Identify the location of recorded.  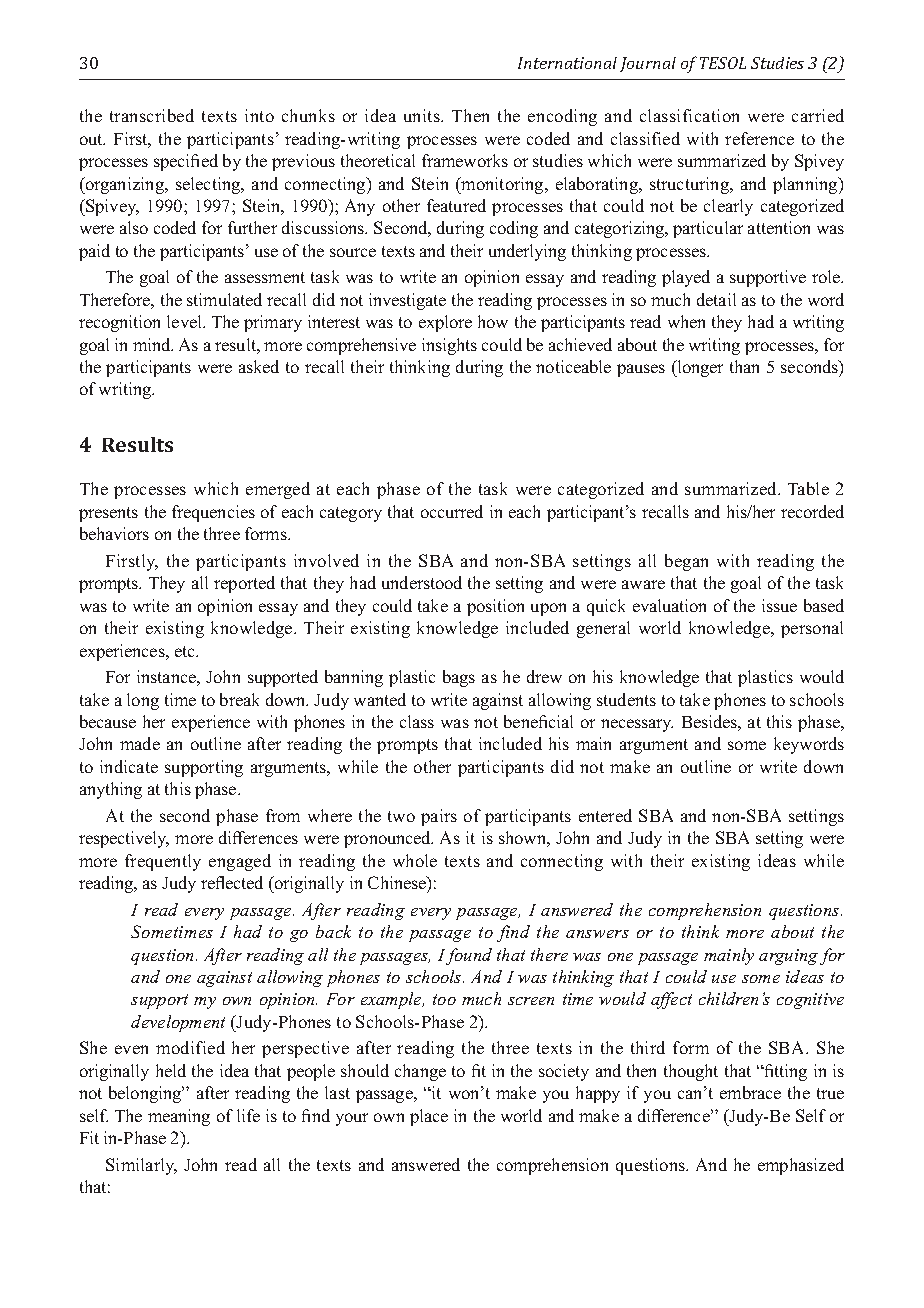
(812, 511).
